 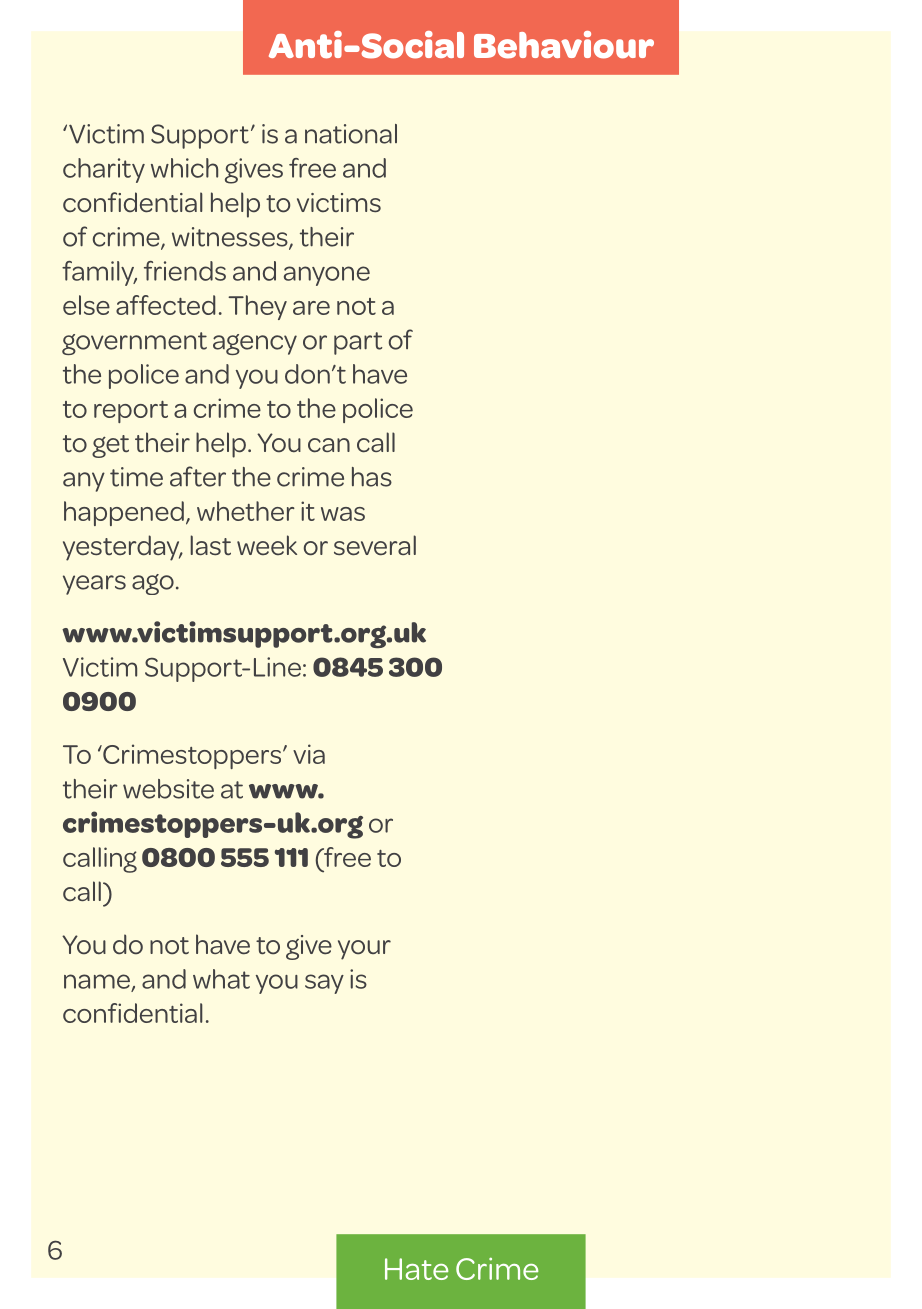 What do you see at coordinates (364, 950) in the screenshot?
I see `your` at bounding box center [364, 950].
